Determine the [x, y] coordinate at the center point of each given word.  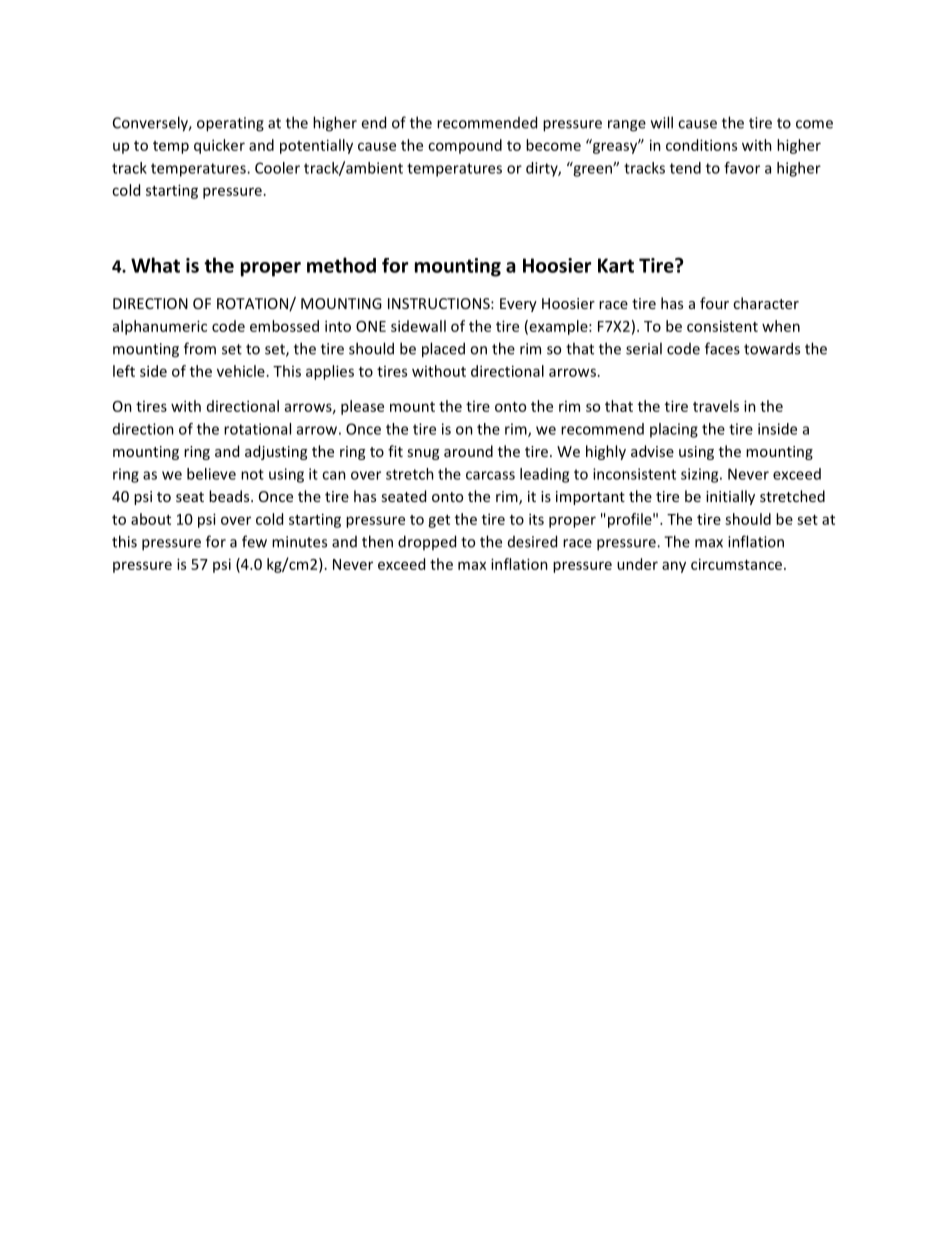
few [254, 541]
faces [722, 348]
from [200, 348]
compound [465, 146]
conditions [701, 145]
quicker [219, 146]
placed [443, 350]
